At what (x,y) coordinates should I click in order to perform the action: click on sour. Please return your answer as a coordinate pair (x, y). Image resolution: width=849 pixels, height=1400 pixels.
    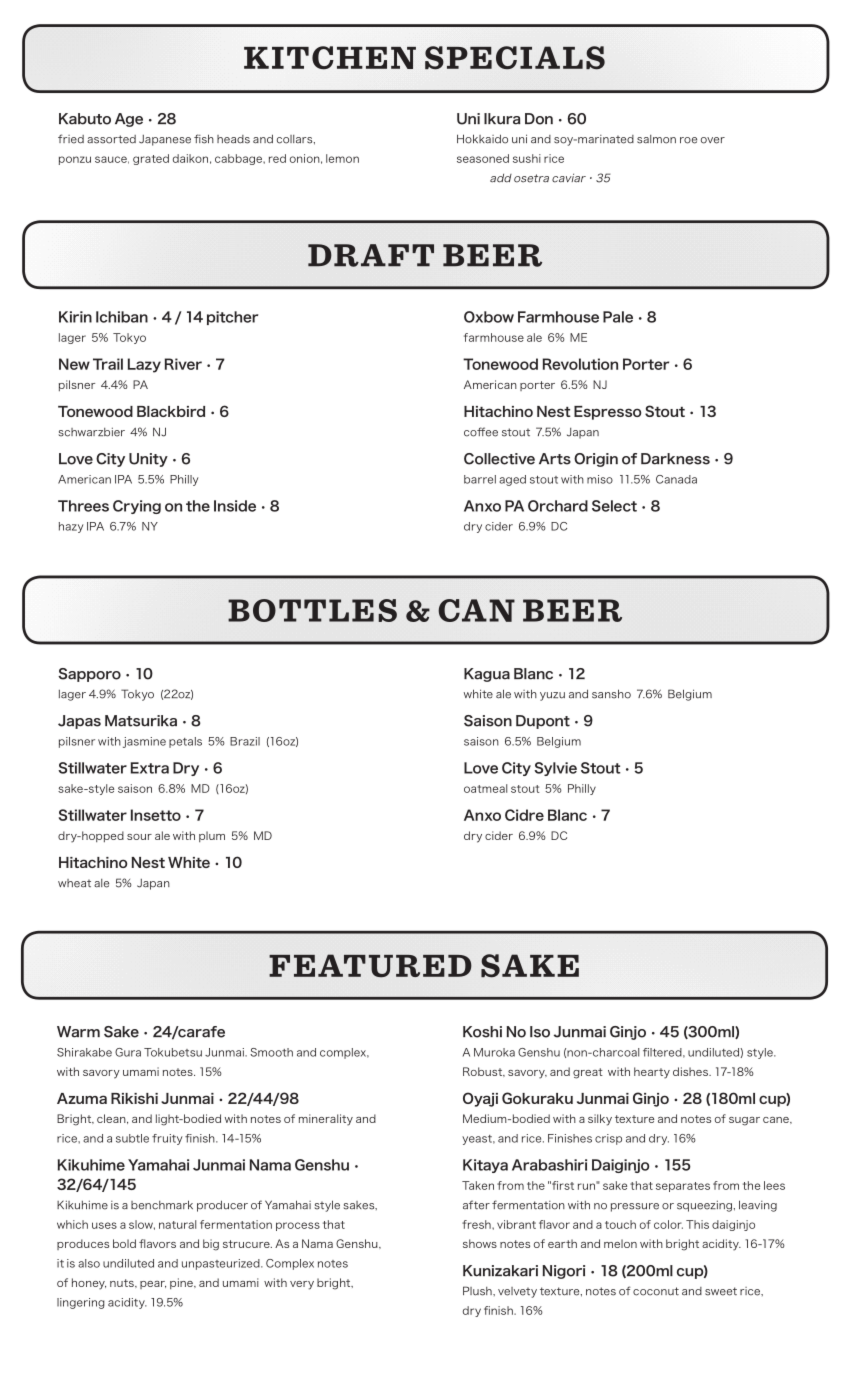
    Looking at the image, I should click on (139, 837).
